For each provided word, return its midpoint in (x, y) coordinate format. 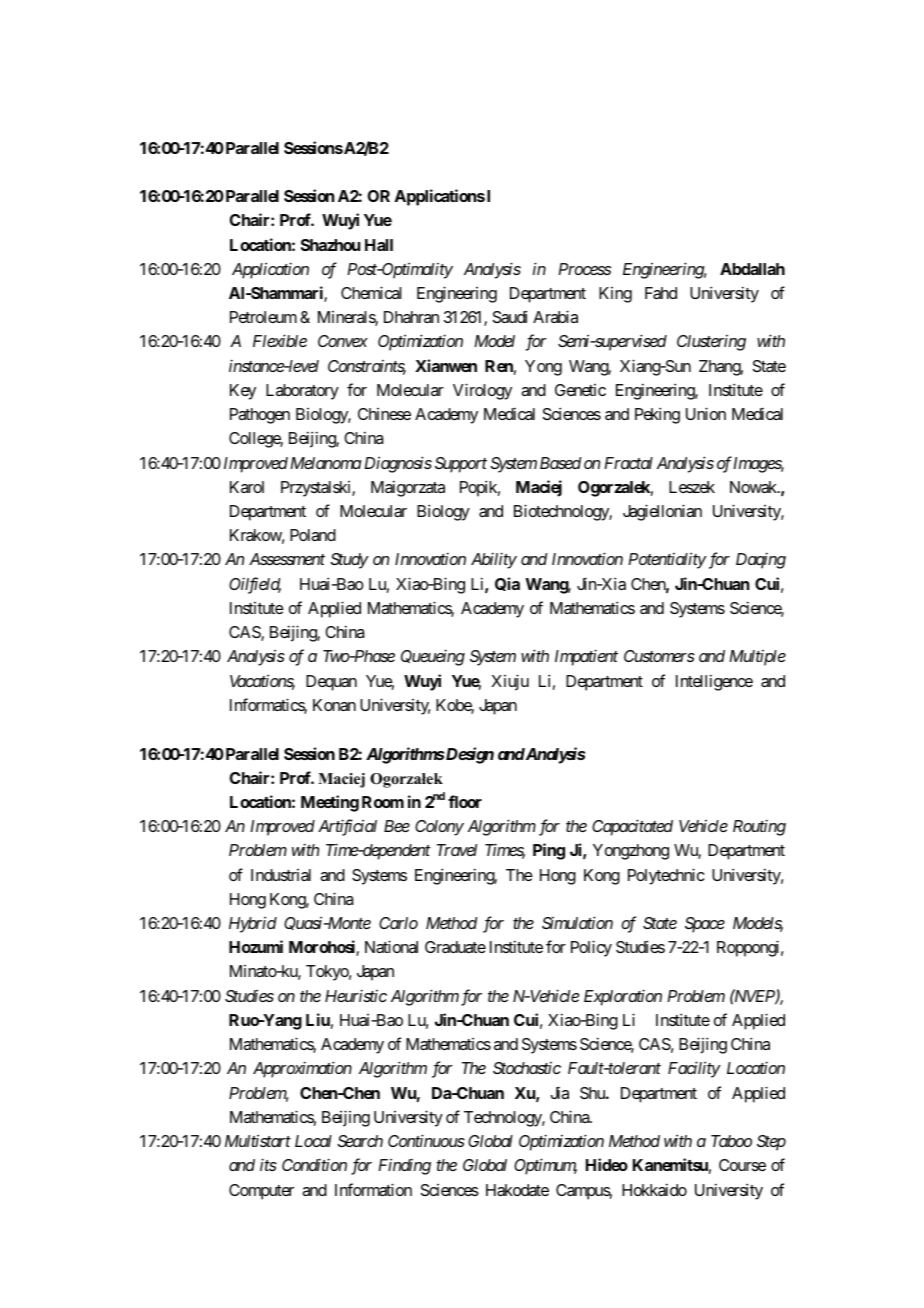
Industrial (281, 875)
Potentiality (667, 560)
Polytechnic (666, 876)
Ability (494, 560)
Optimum (545, 1166)
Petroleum (263, 317)
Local (313, 1141)
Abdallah (752, 269)
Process (584, 269)
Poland (313, 535)
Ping (549, 851)
